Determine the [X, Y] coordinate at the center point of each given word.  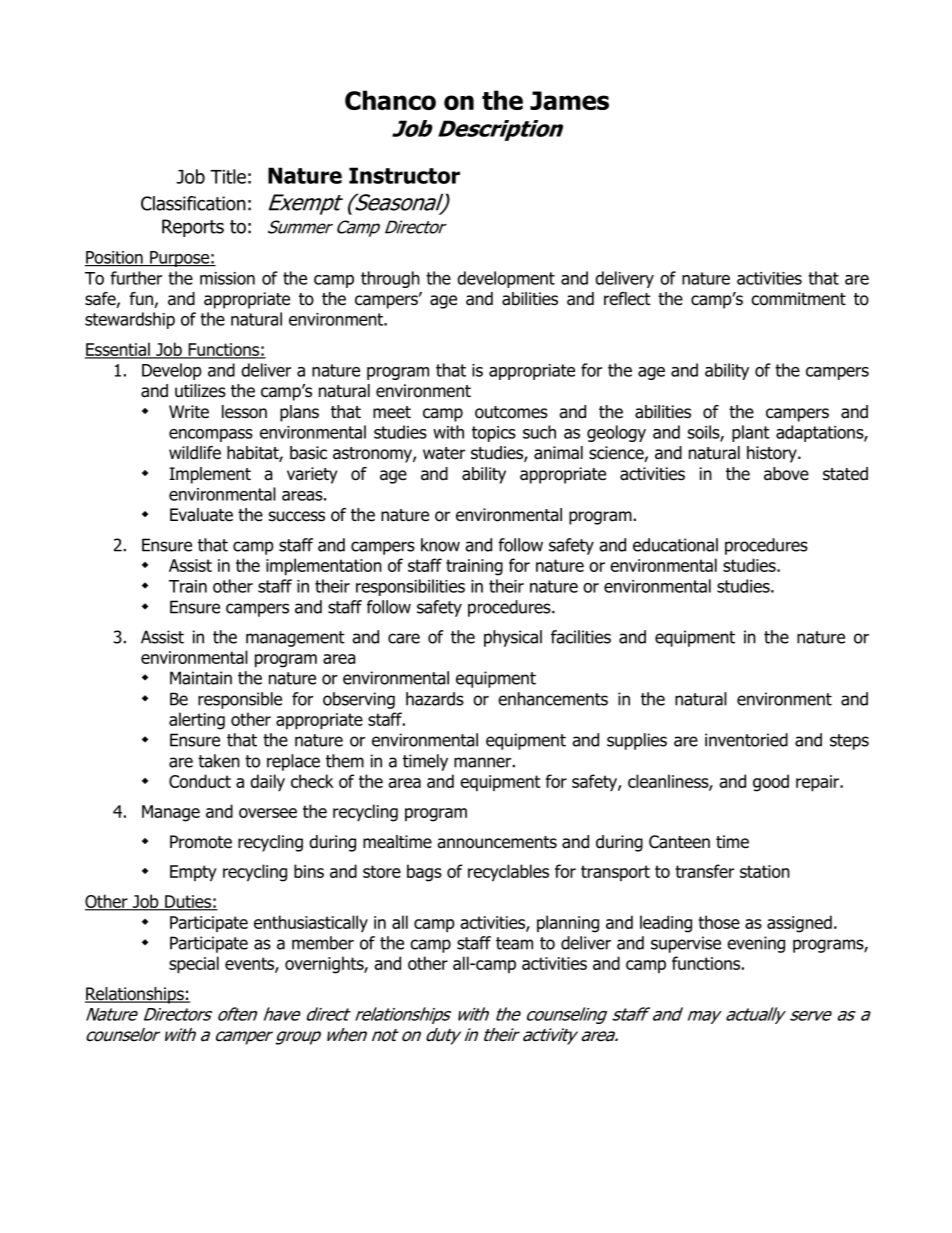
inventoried [746, 740]
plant [751, 433]
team [514, 943]
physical [513, 638]
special [194, 965]
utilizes [200, 391]
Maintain [201, 678]
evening [756, 944]
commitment [798, 299]
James [569, 100]
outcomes [511, 412]
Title [228, 176]
